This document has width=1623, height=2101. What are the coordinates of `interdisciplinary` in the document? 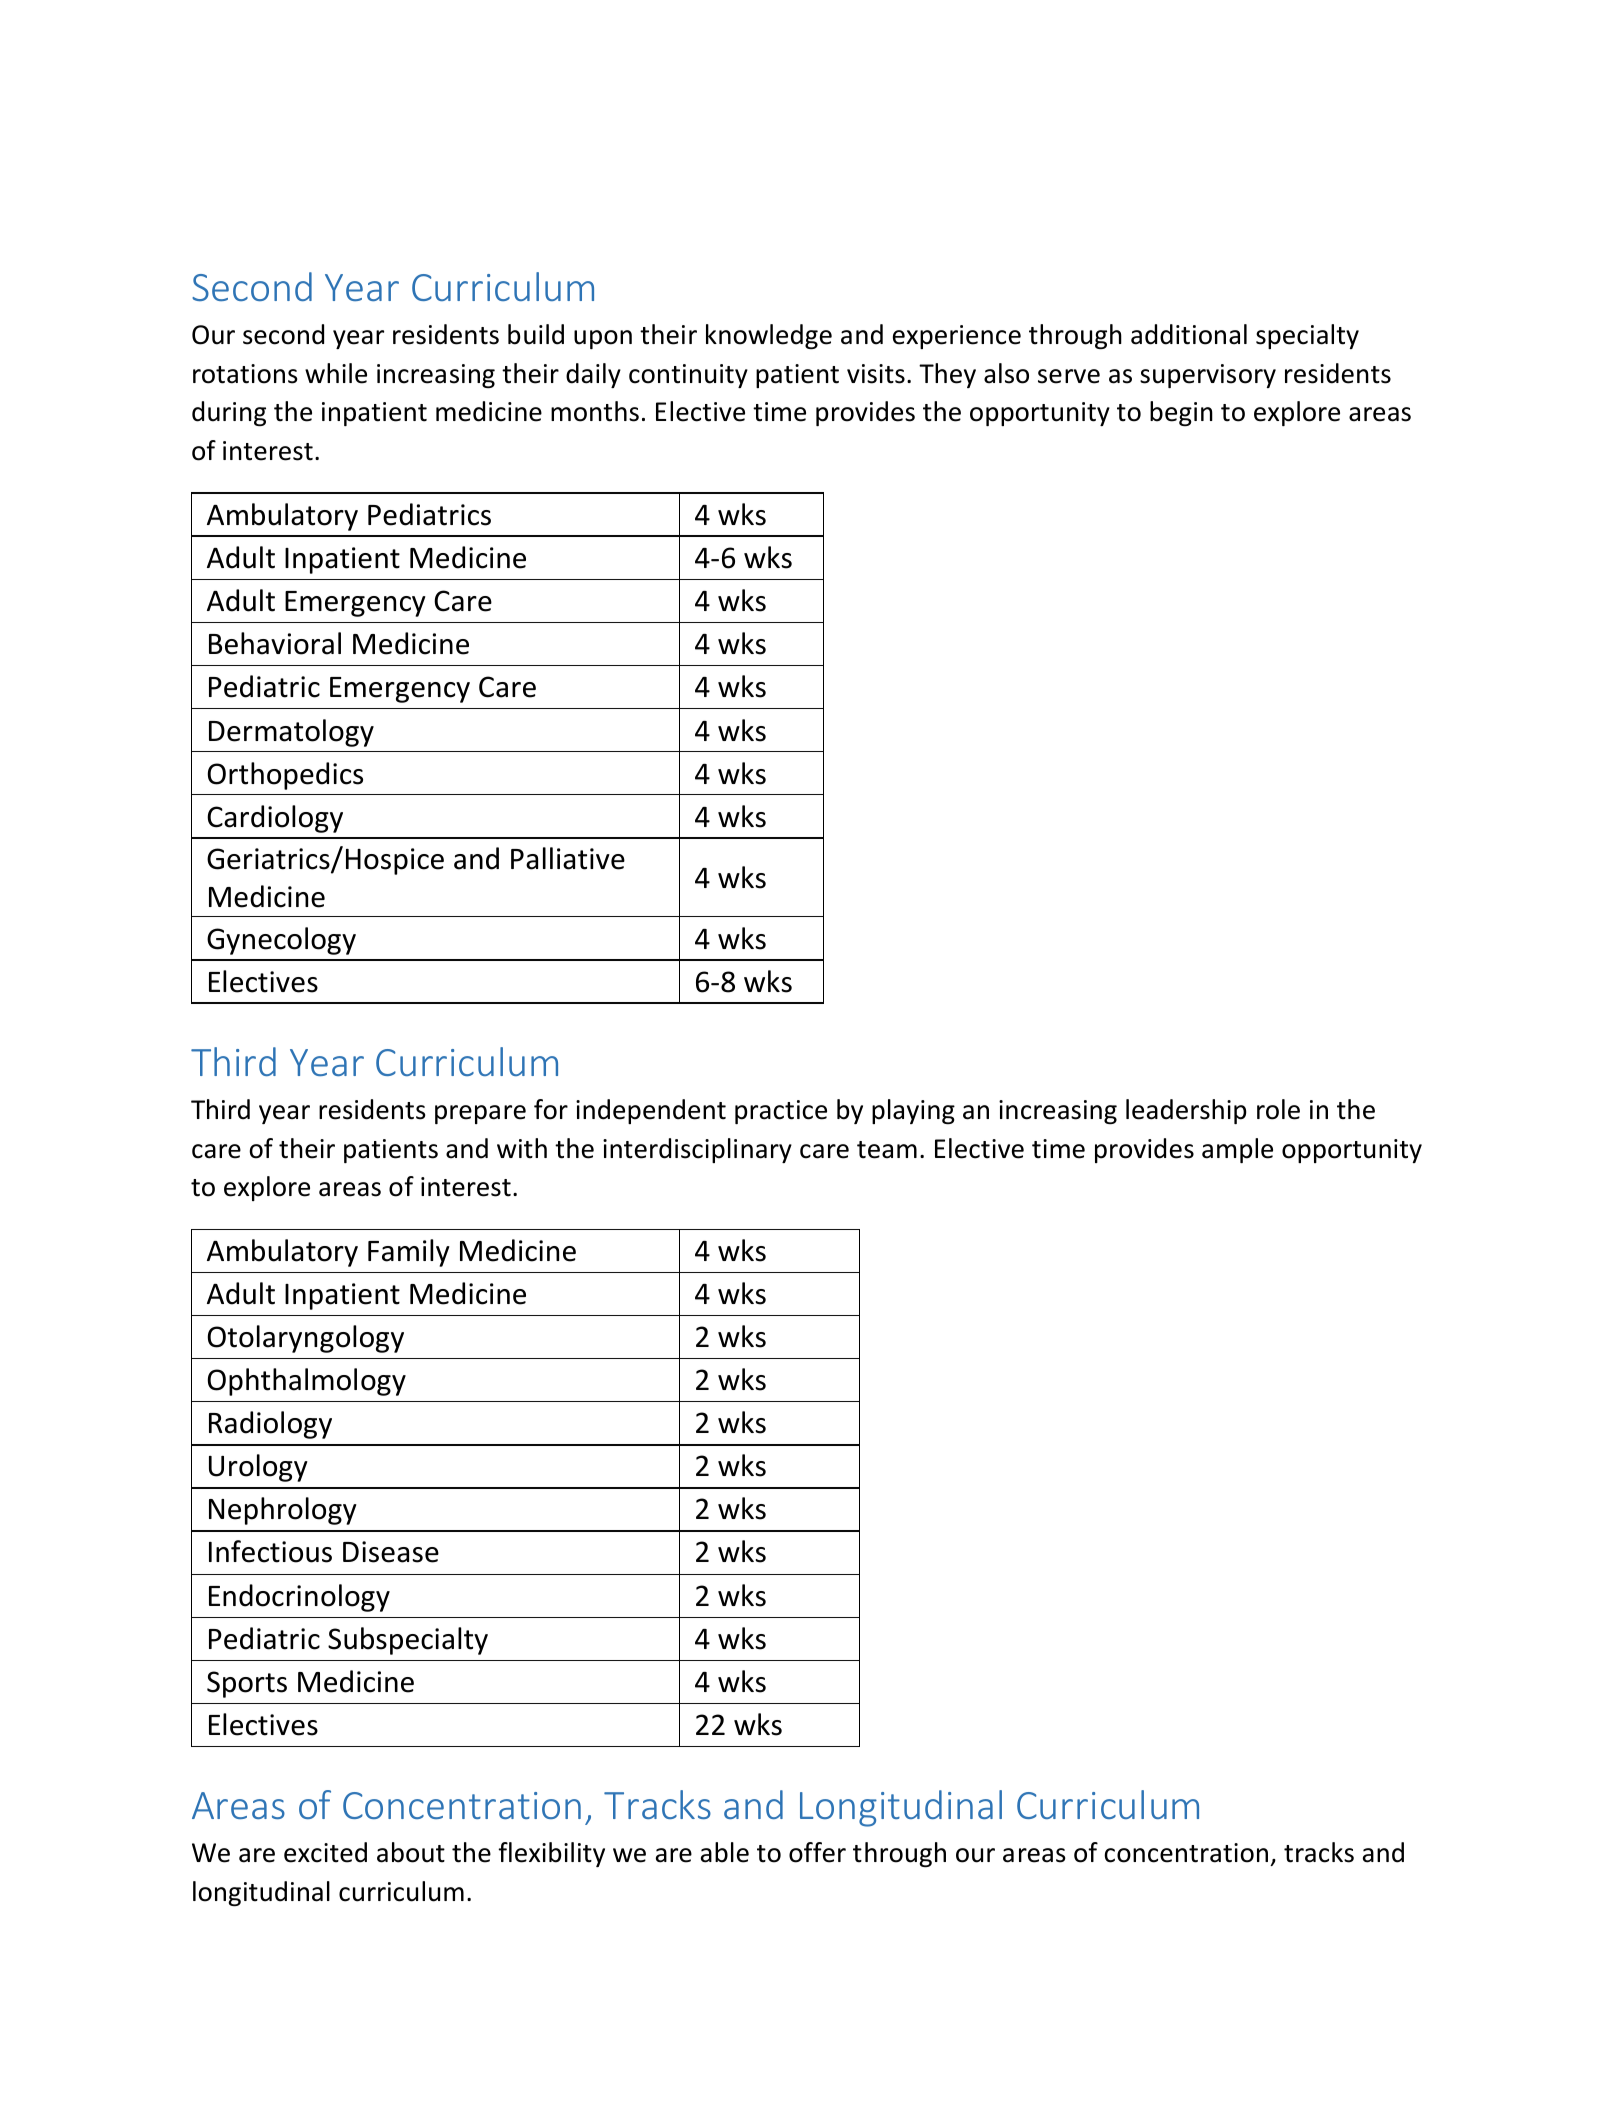 It's located at (697, 1150).
